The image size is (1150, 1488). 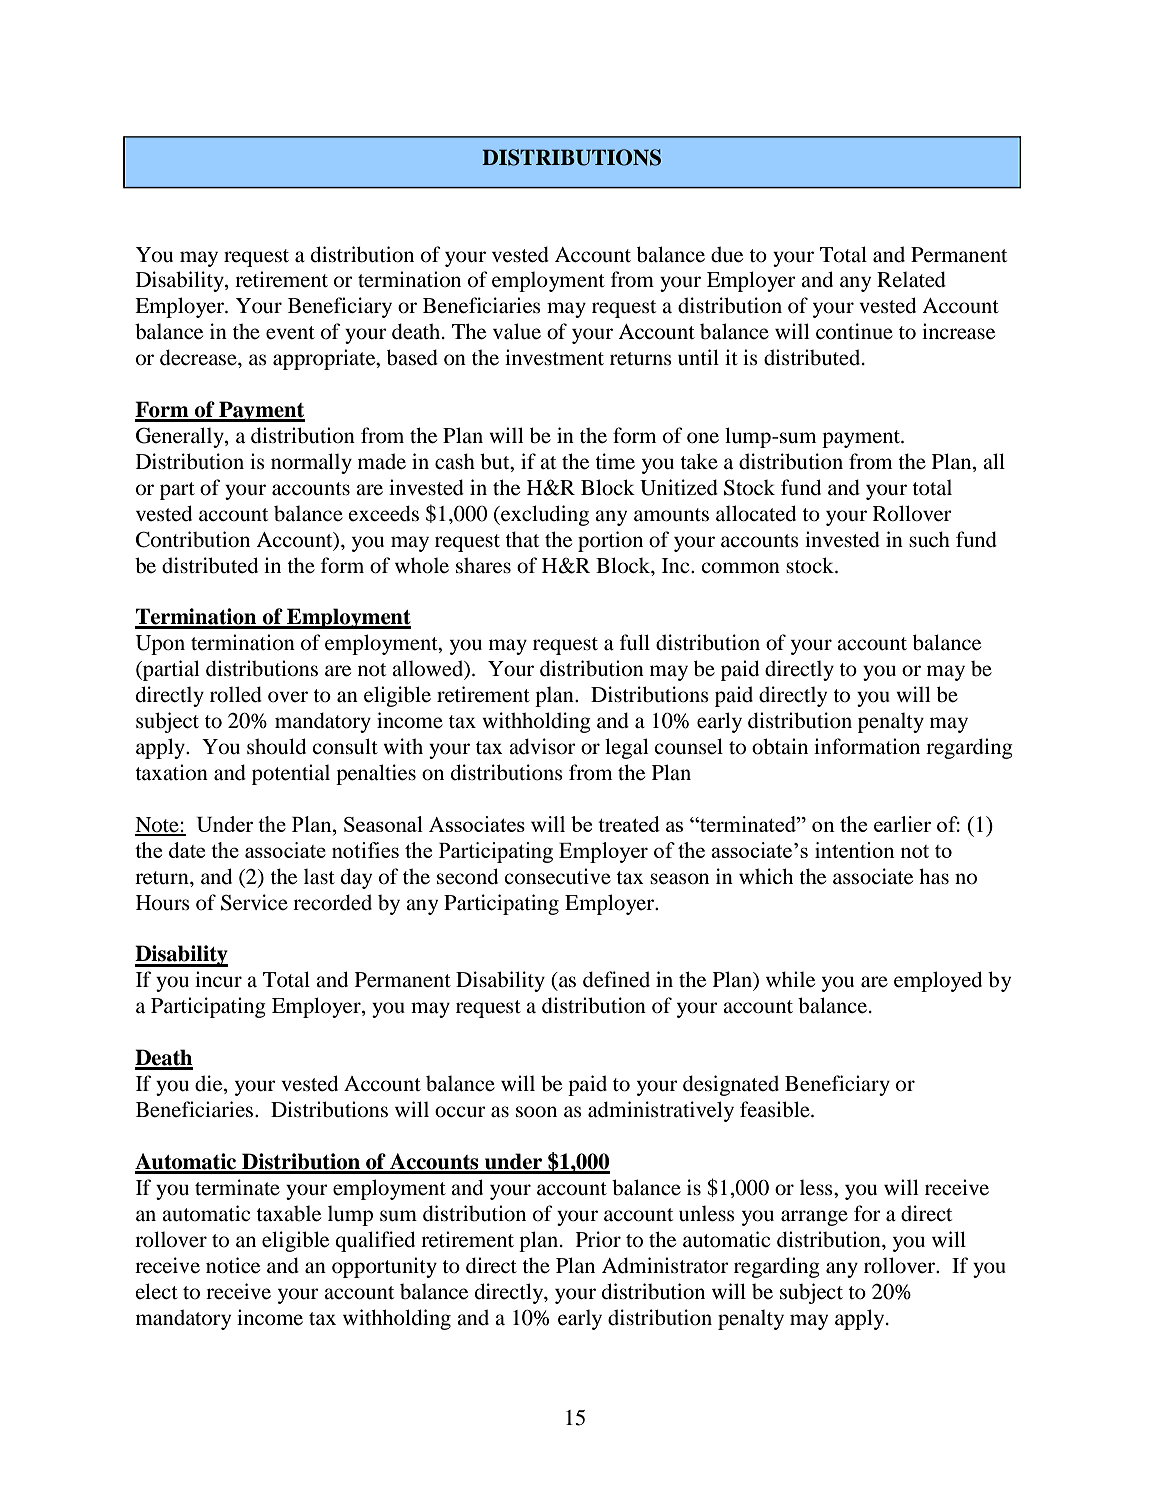 What do you see at coordinates (542, 746) in the document?
I see `advisor` at bounding box center [542, 746].
